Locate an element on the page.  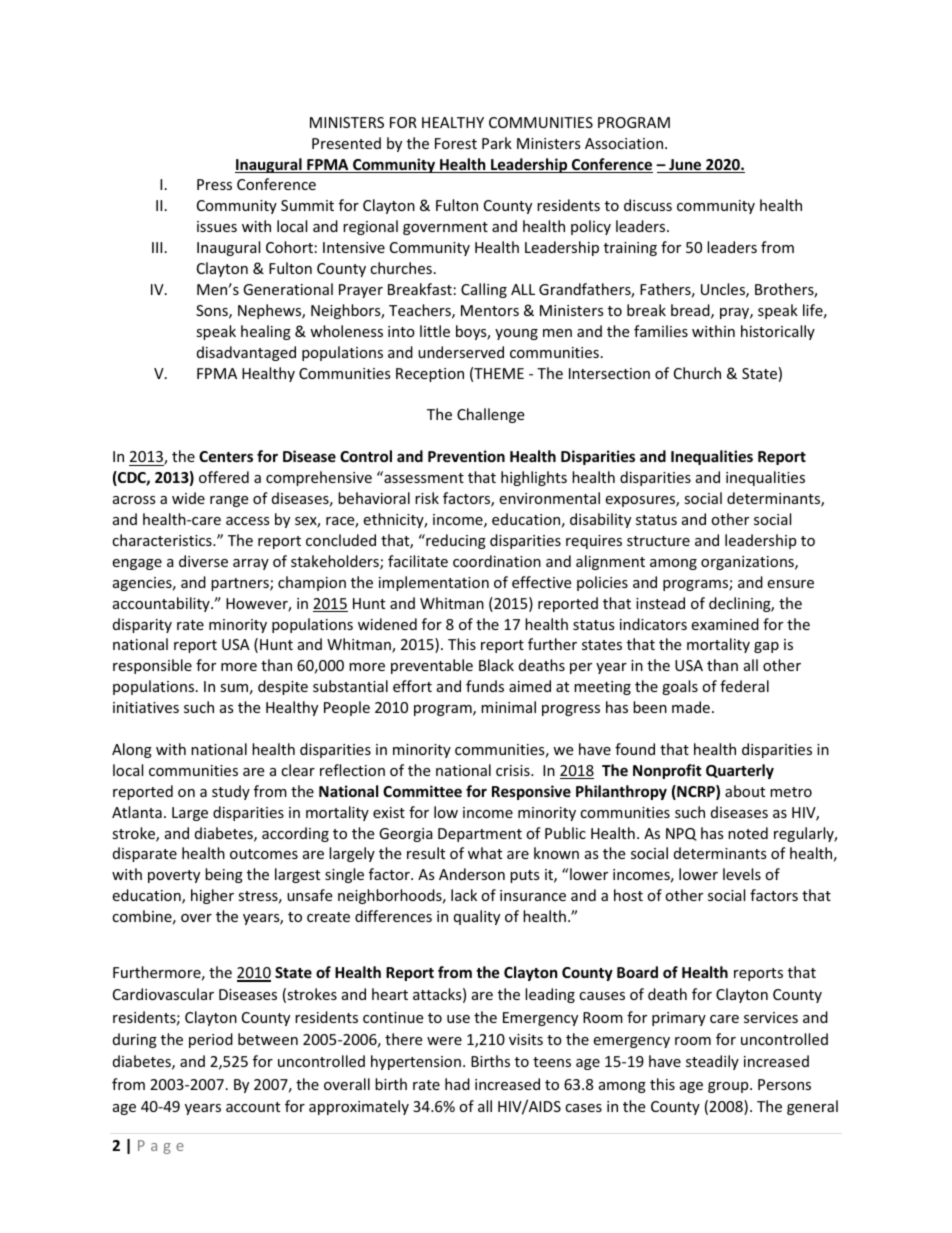
June is located at coordinates (685, 166).
